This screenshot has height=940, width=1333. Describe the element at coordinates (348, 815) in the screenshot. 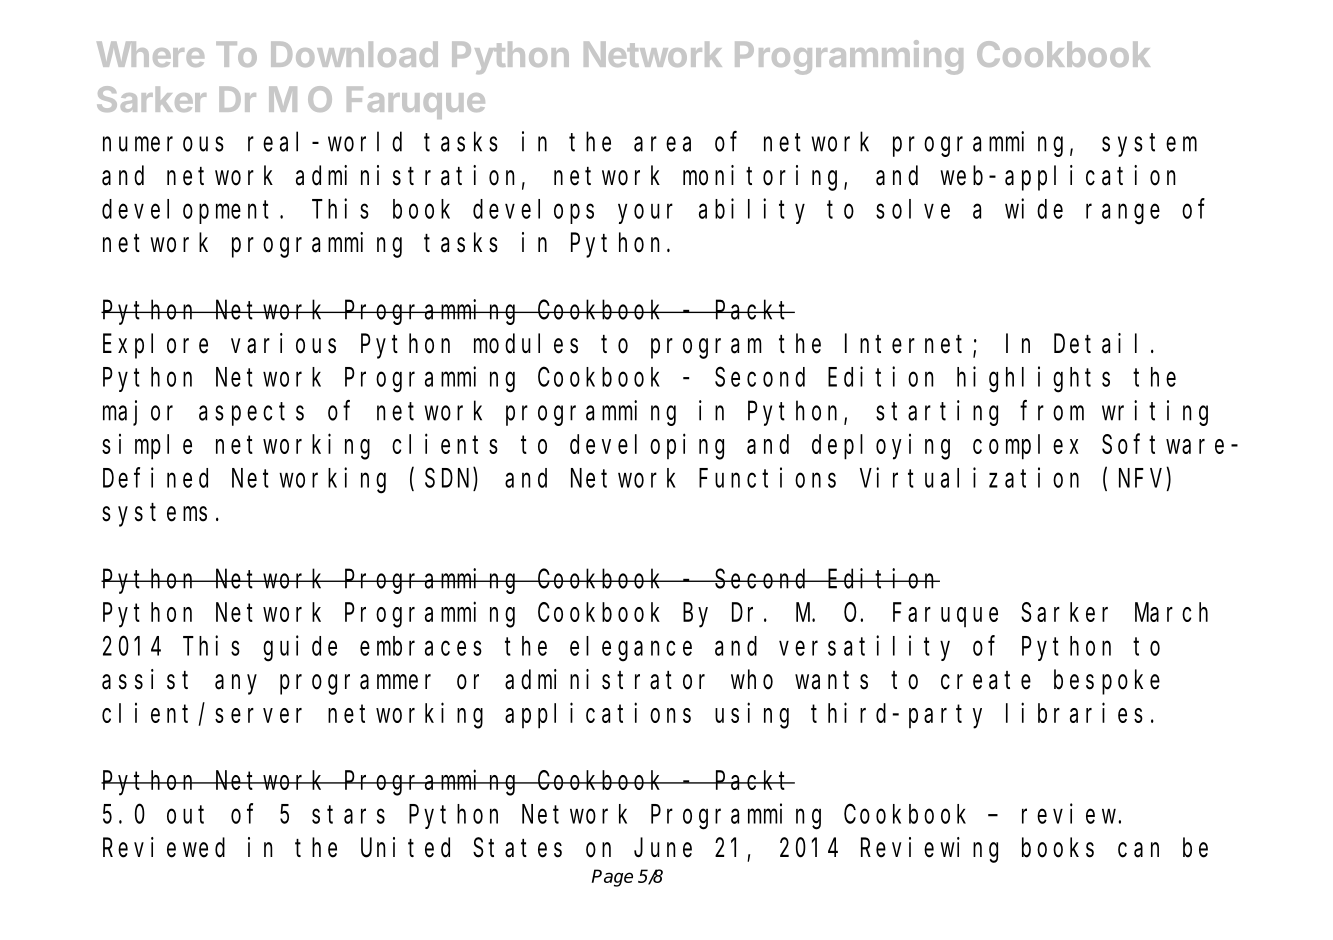

I see `stars` at that location.
